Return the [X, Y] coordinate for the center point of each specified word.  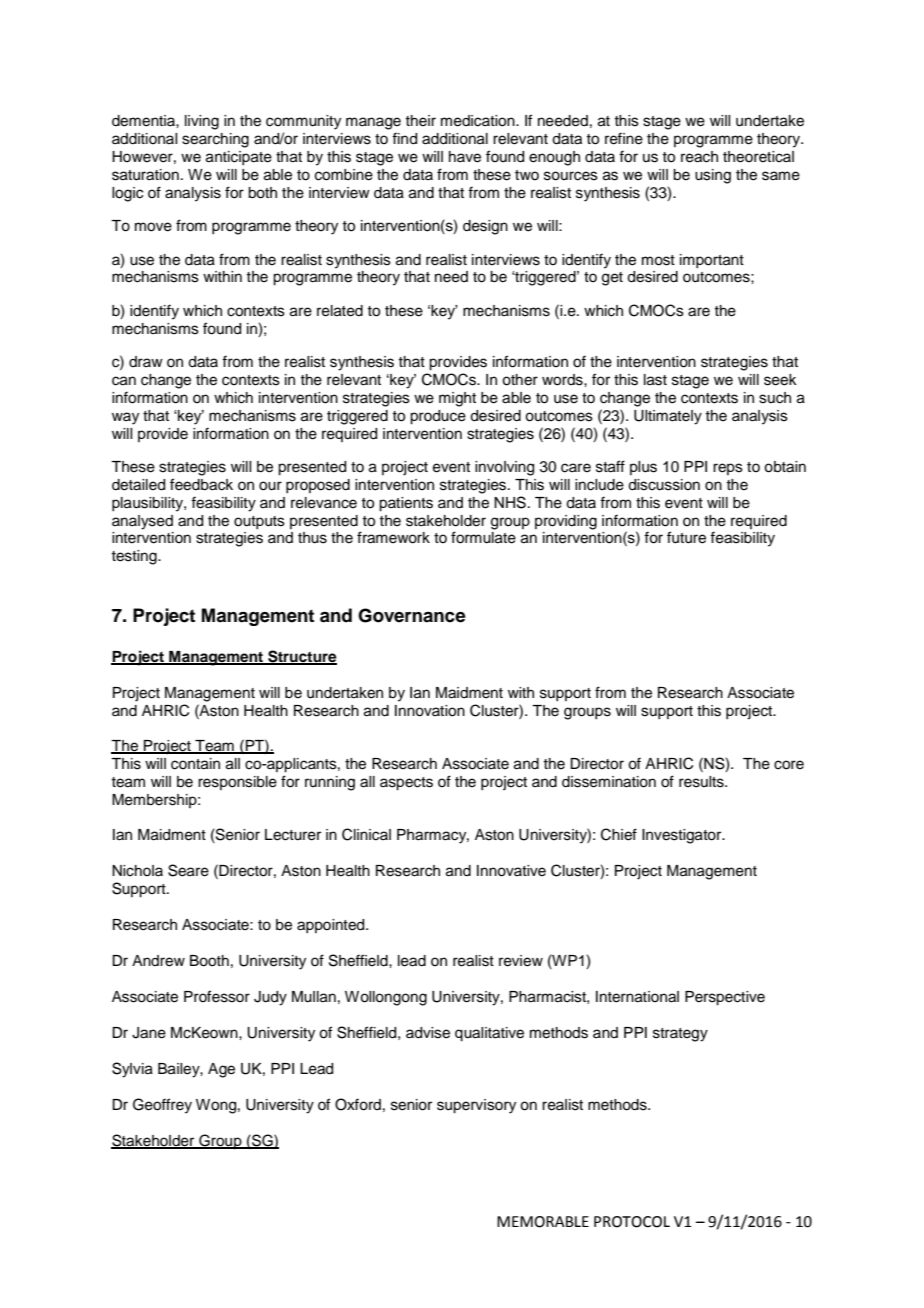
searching [215, 140]
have [465, 157]
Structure [301, 657]
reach [699, 157]
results [702, 782]
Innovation [430, 711]
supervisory [476, 1106]
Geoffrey [162, 1106]
